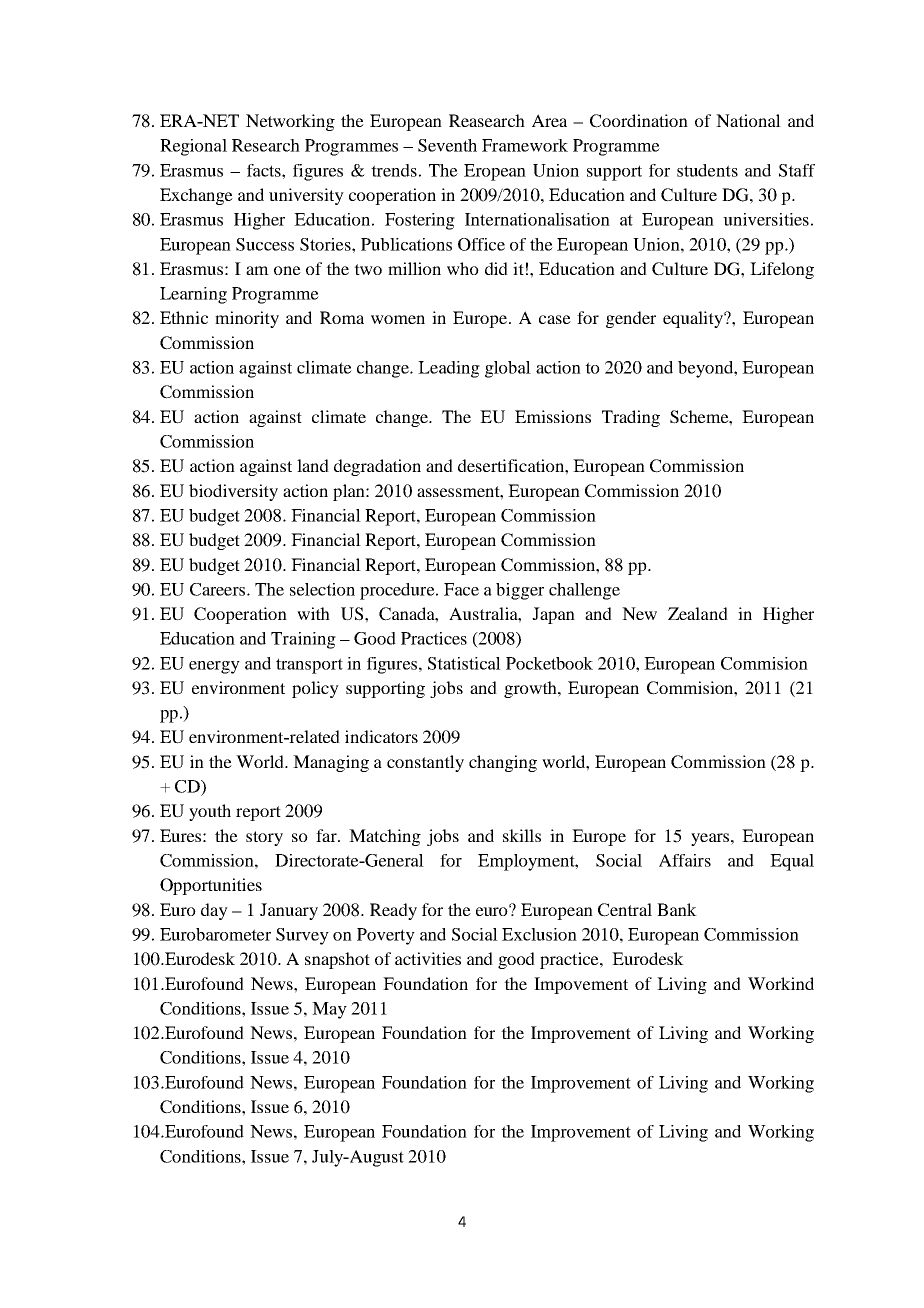  I want to click on biodiversity, so click(233, 492).
